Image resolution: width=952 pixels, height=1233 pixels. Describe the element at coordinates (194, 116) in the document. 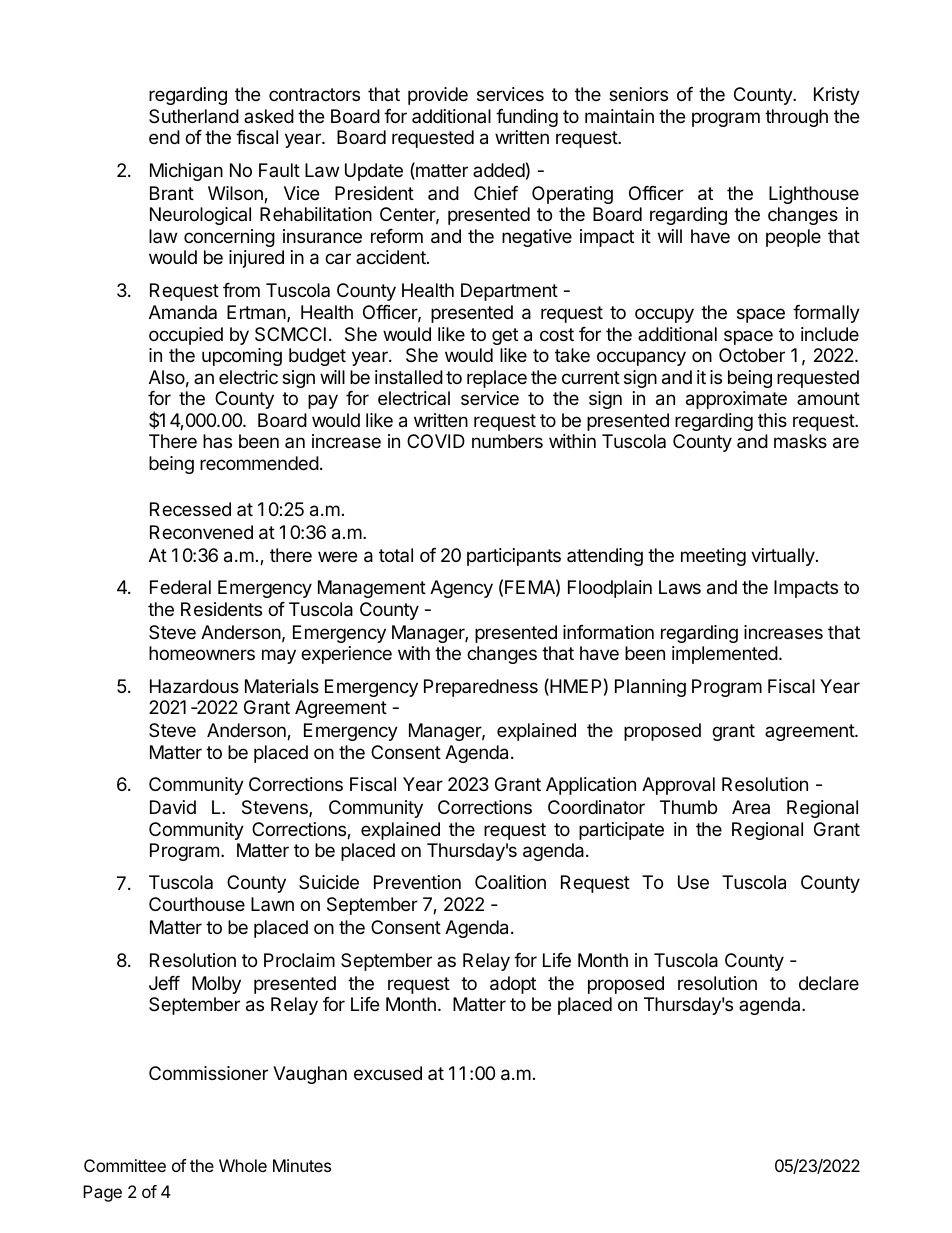

I see `Sutherland` at that location.
